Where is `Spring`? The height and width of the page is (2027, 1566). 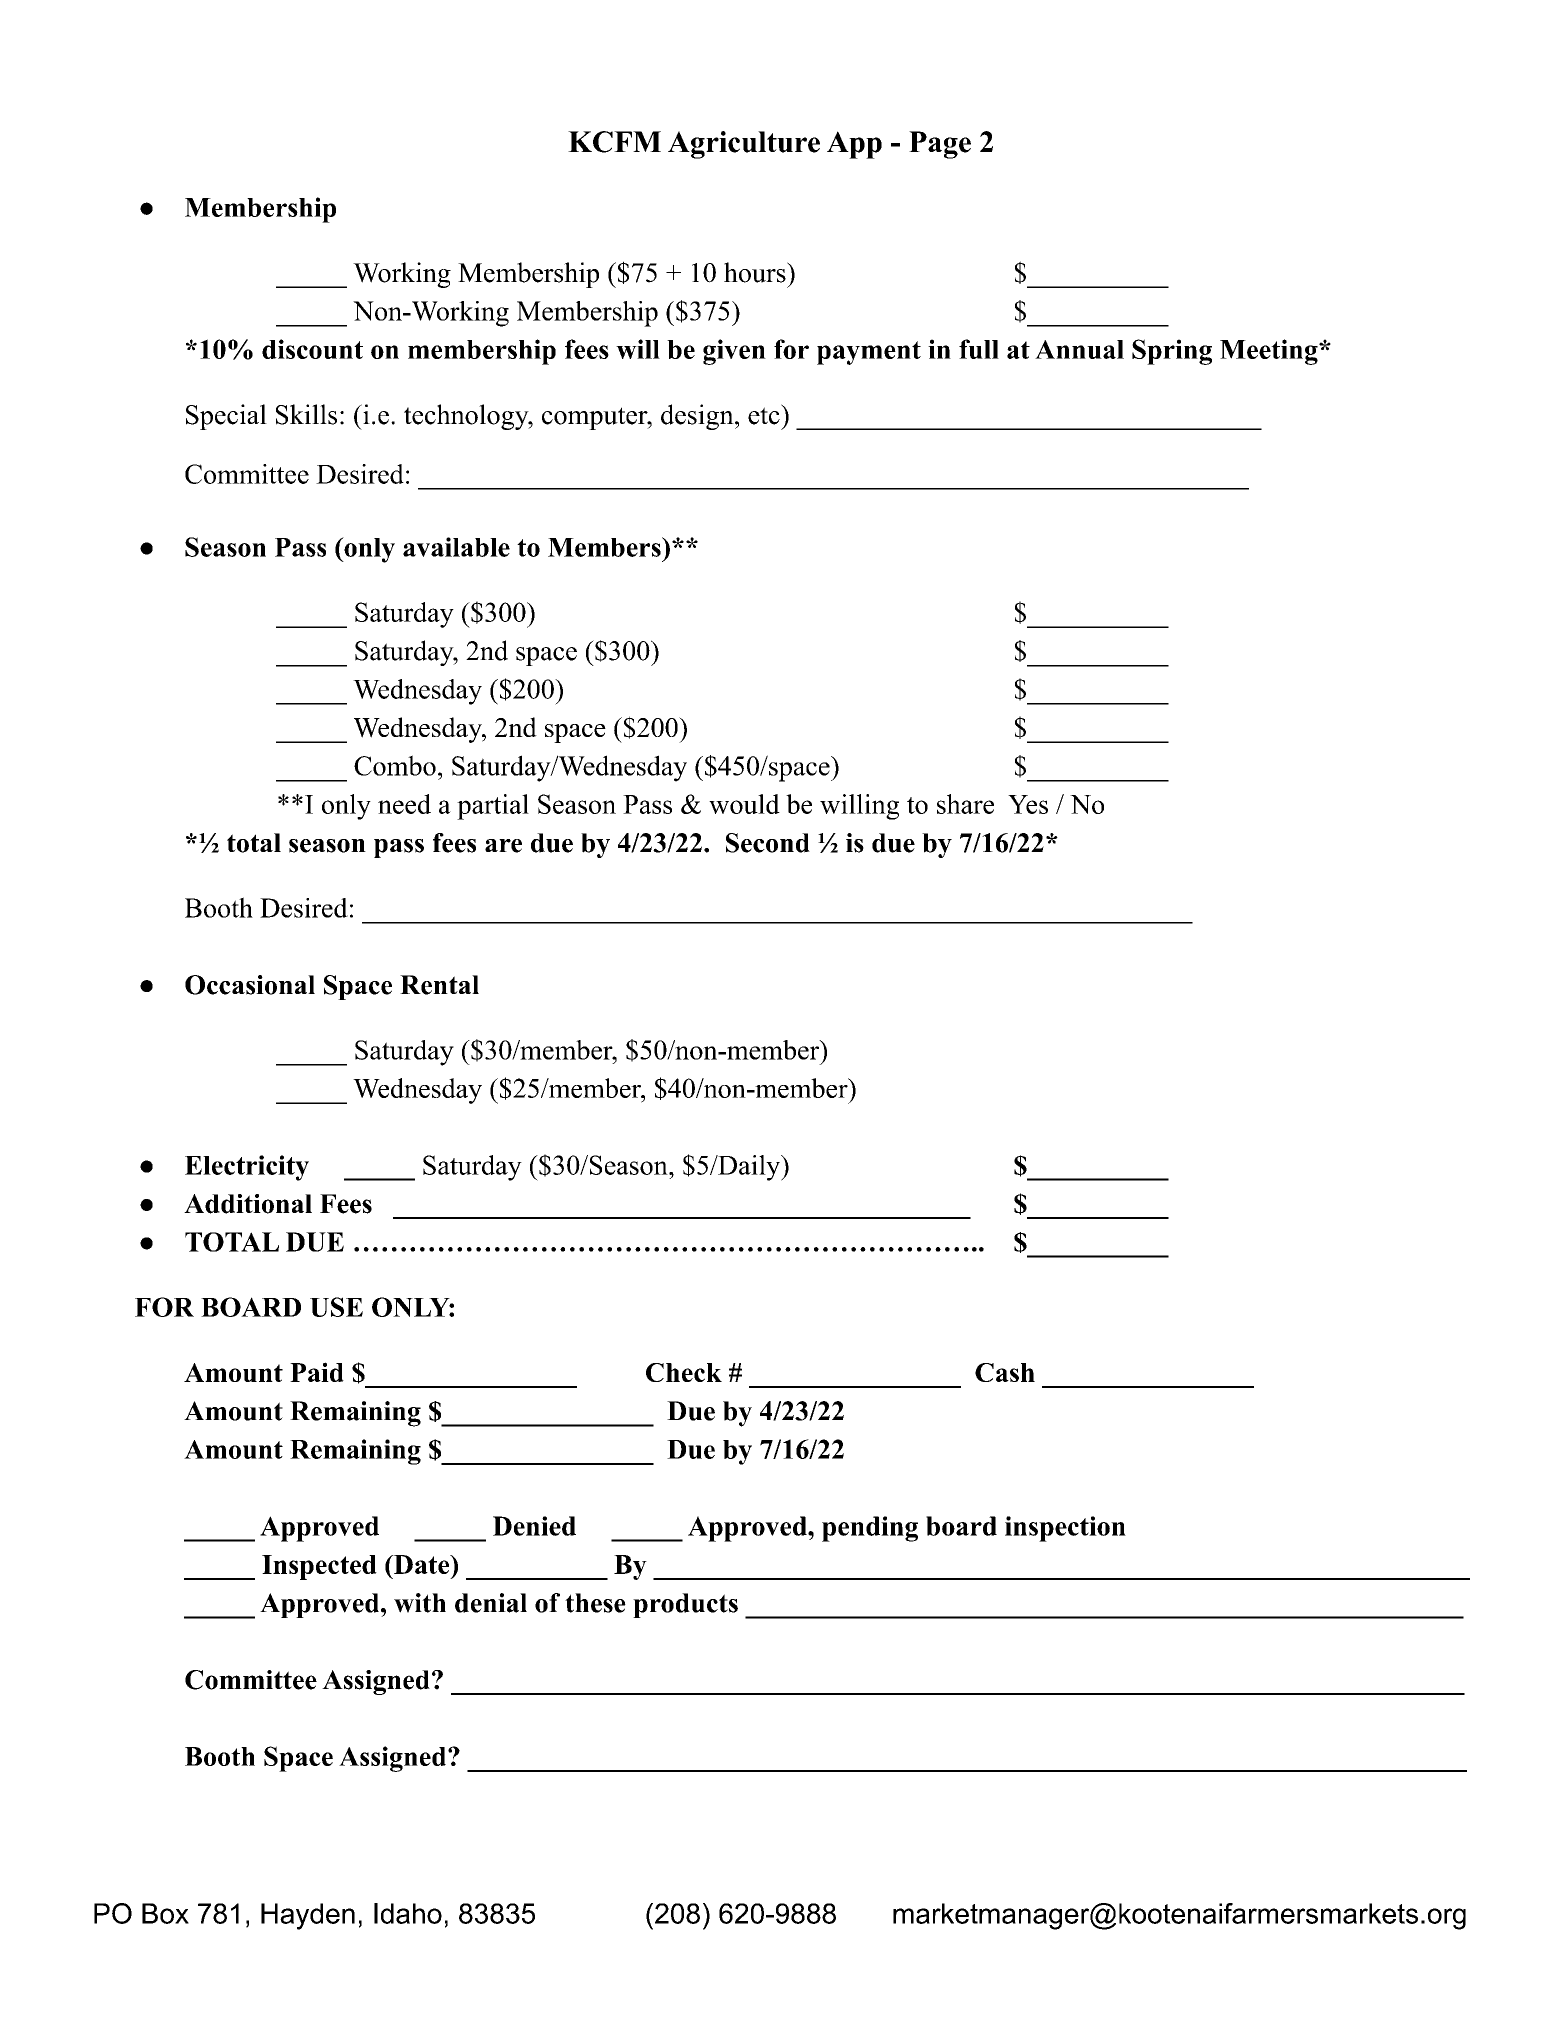
Spring is located at coordinates (1172, 352).
